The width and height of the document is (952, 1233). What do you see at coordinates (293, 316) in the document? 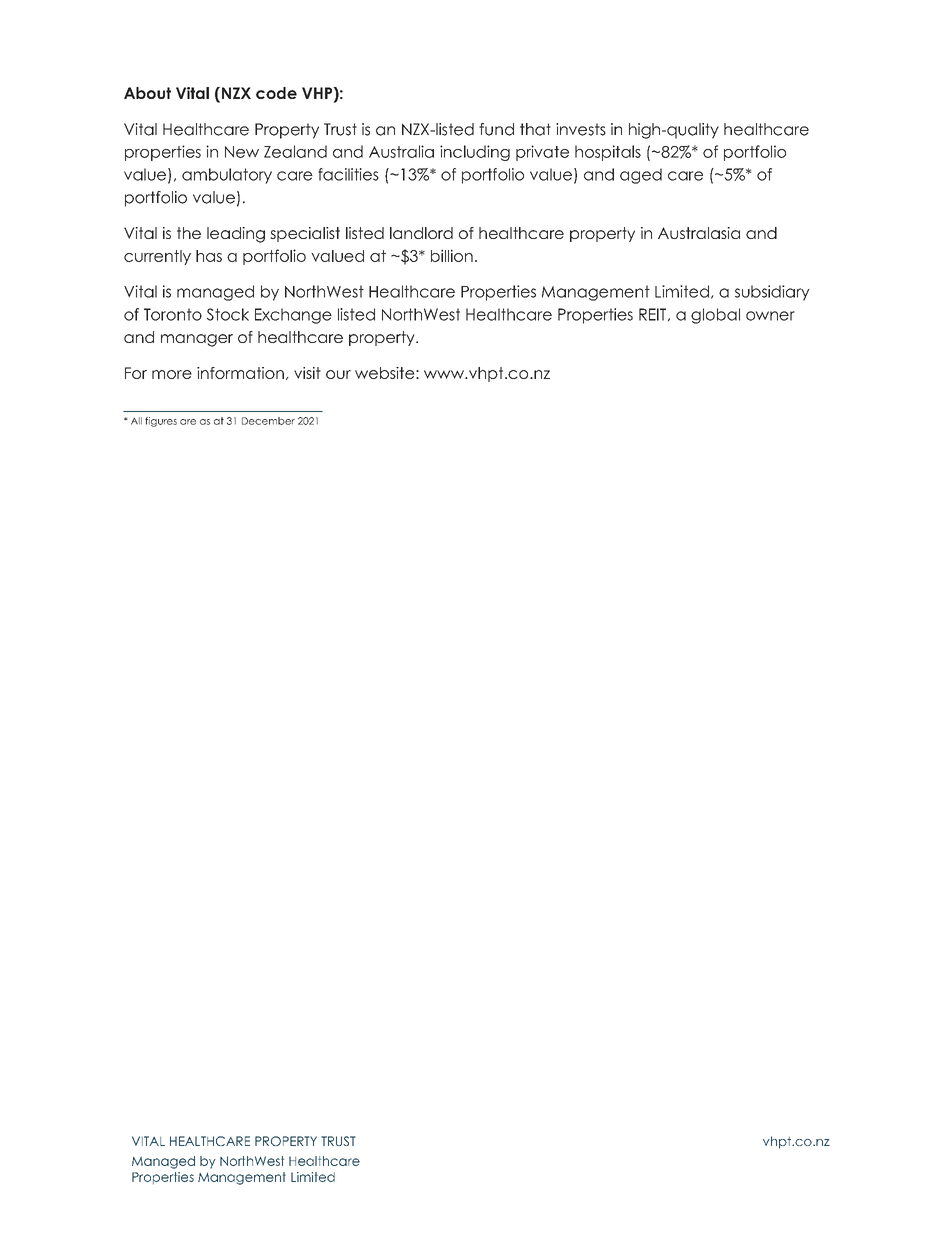
I see `Exchange` at bounding box center [293, 316].
